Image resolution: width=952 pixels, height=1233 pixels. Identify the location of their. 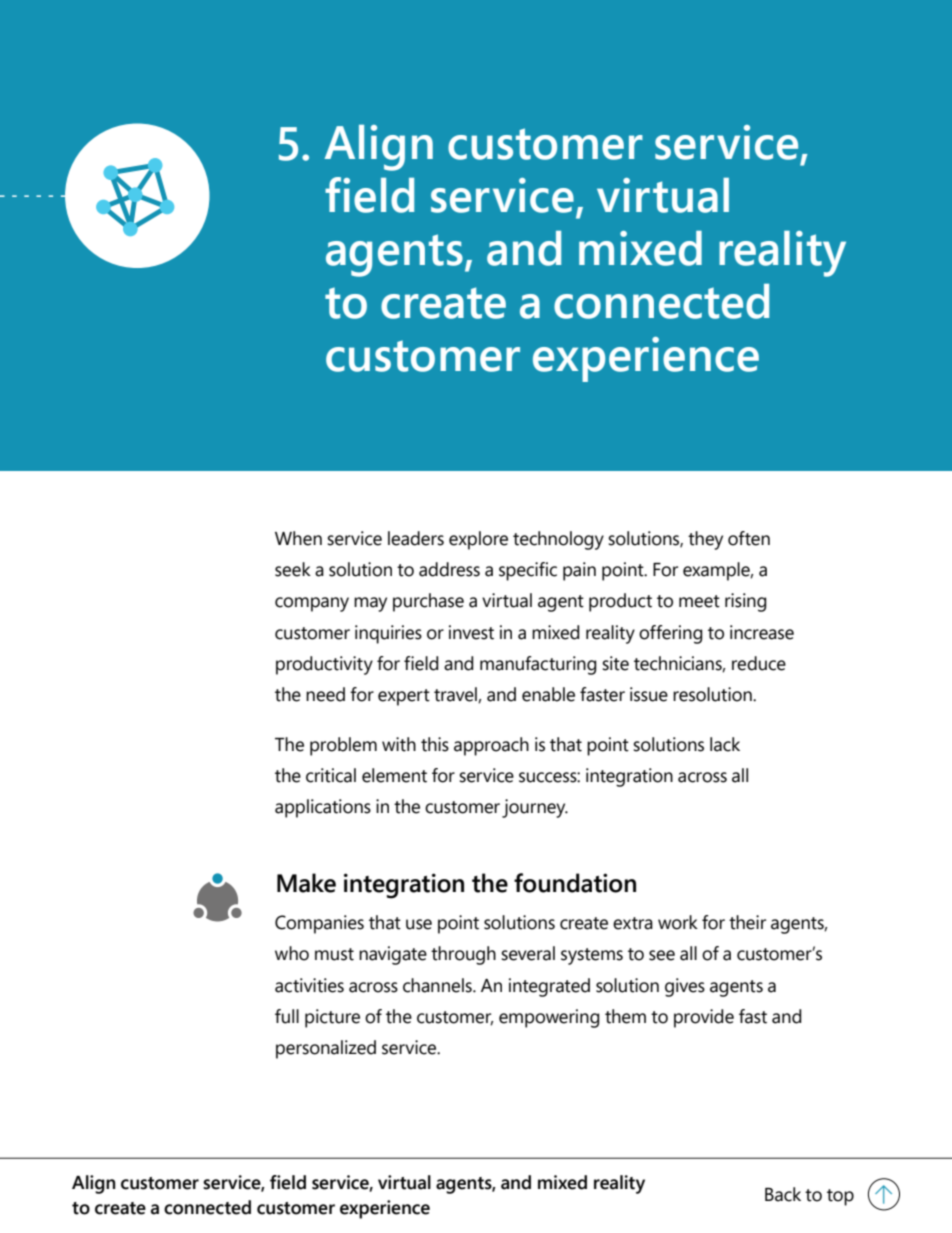
(747, 922).
